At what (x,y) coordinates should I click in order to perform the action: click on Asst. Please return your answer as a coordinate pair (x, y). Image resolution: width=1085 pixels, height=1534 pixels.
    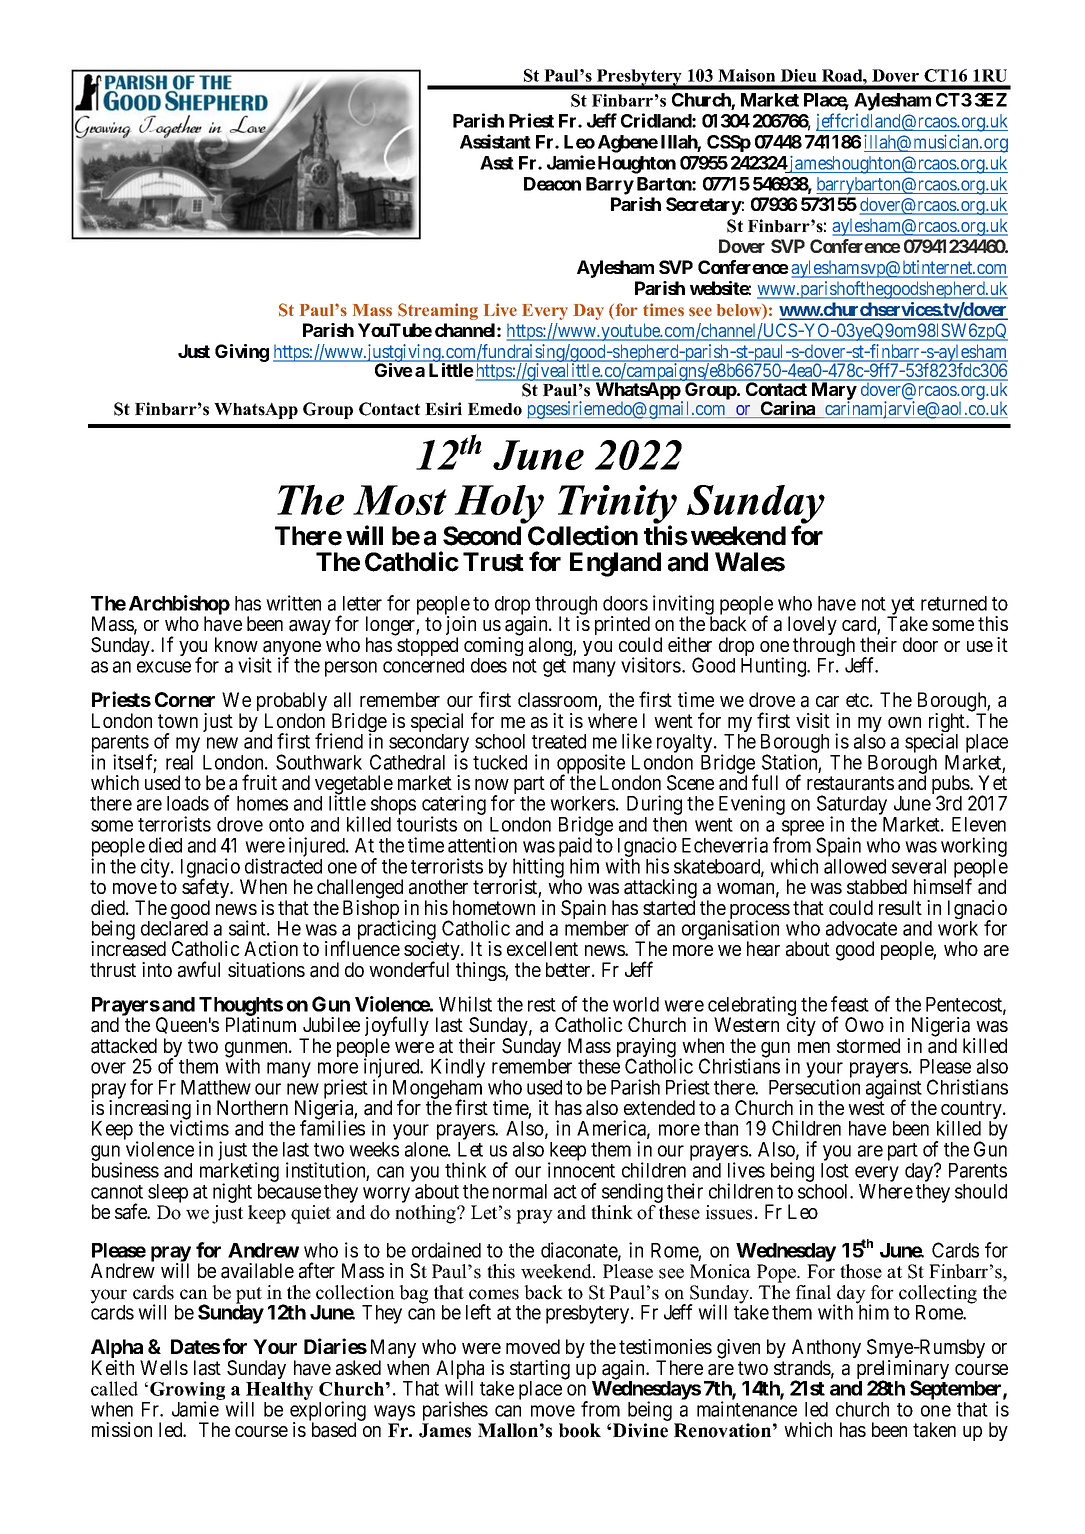
    Looking at the image, I should click on (497, 163).
